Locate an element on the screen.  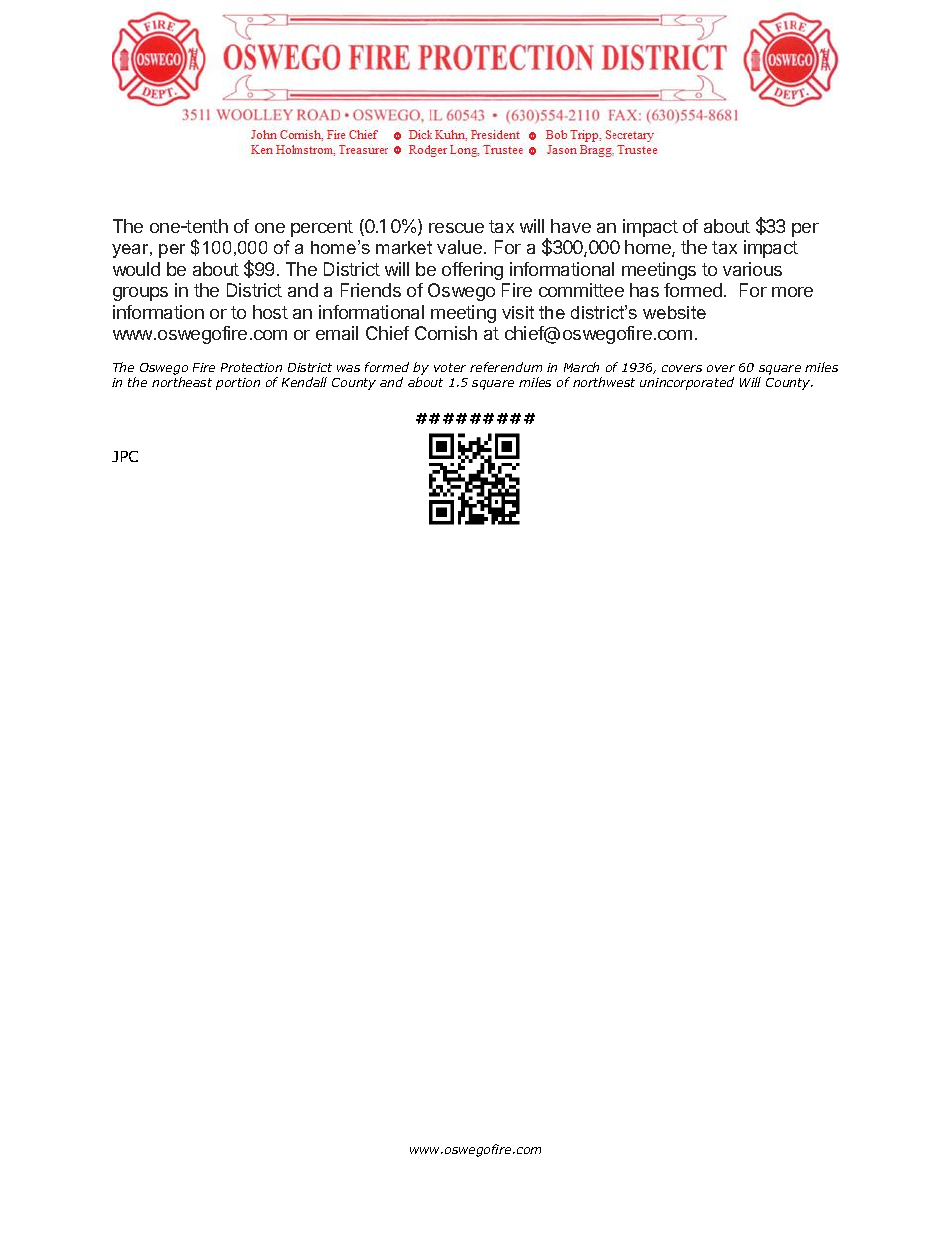
offering is located at coordinates (472, 271).
